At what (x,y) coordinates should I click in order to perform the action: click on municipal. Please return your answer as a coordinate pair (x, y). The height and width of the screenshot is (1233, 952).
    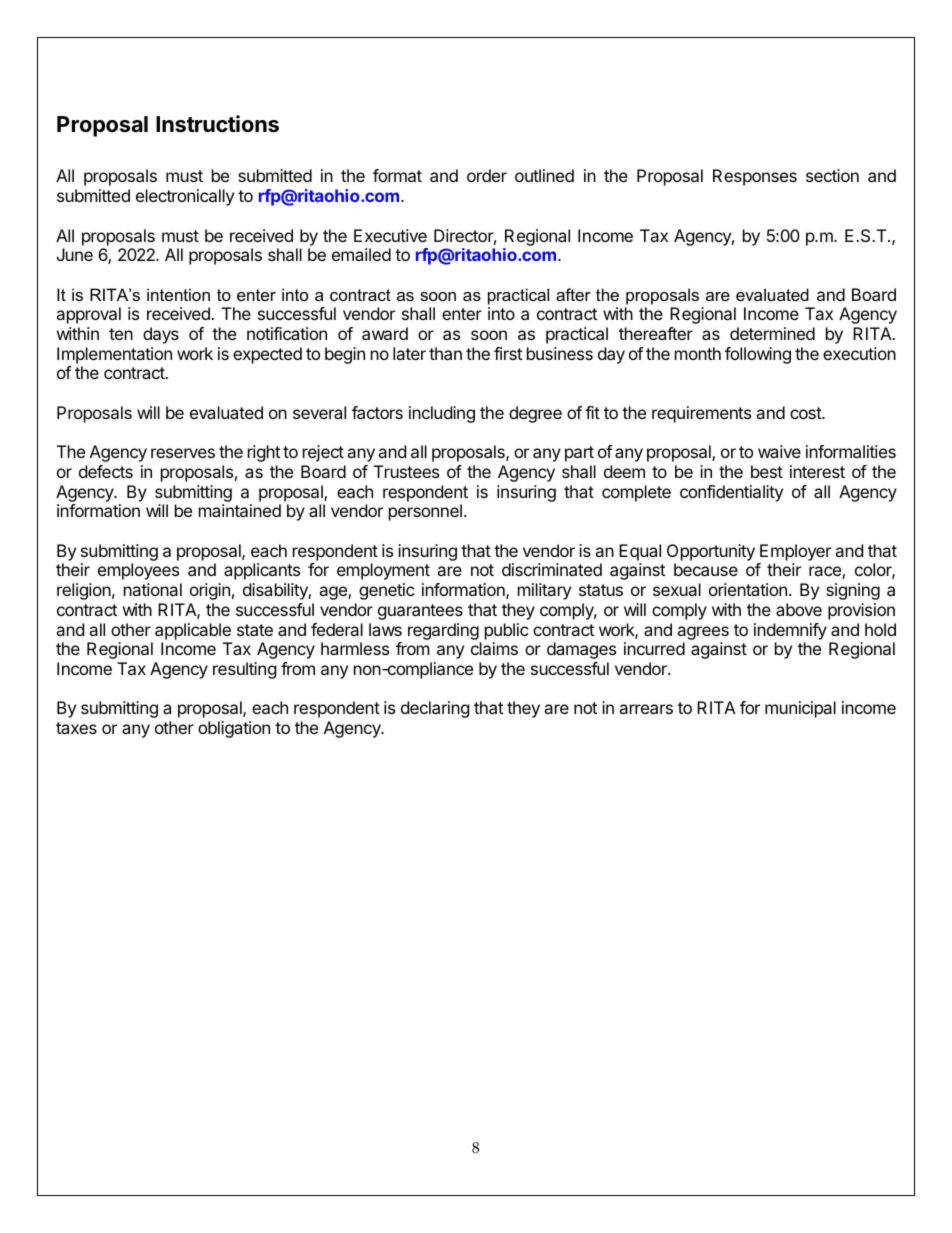
    Looking at the image, I should click on (800, 709).
